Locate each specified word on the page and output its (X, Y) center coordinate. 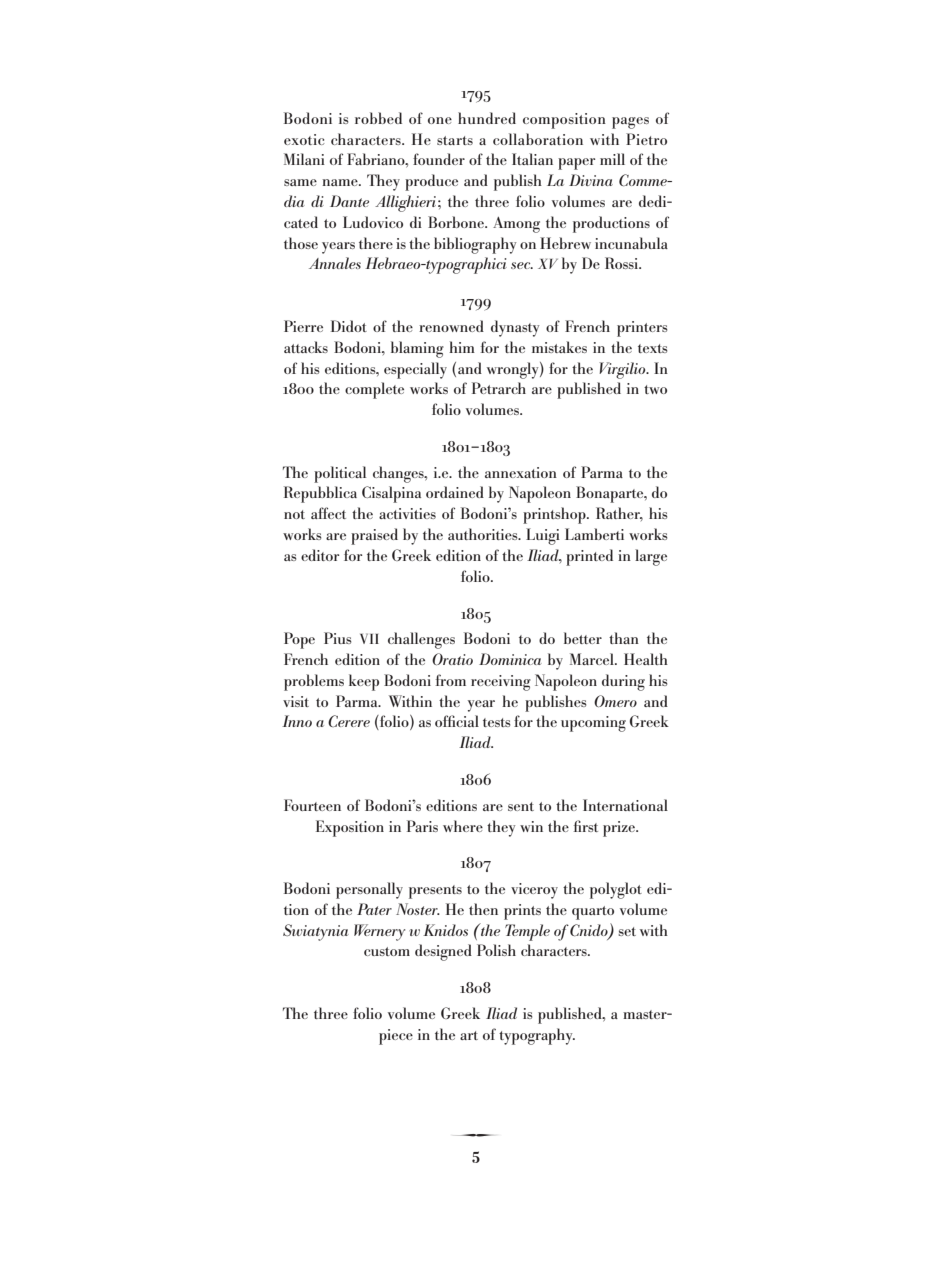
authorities (484, 534)
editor (320, 555)
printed (589, 557)
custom (387, 951)
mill (612, 159)
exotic (304, 139)
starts (455, 140)
